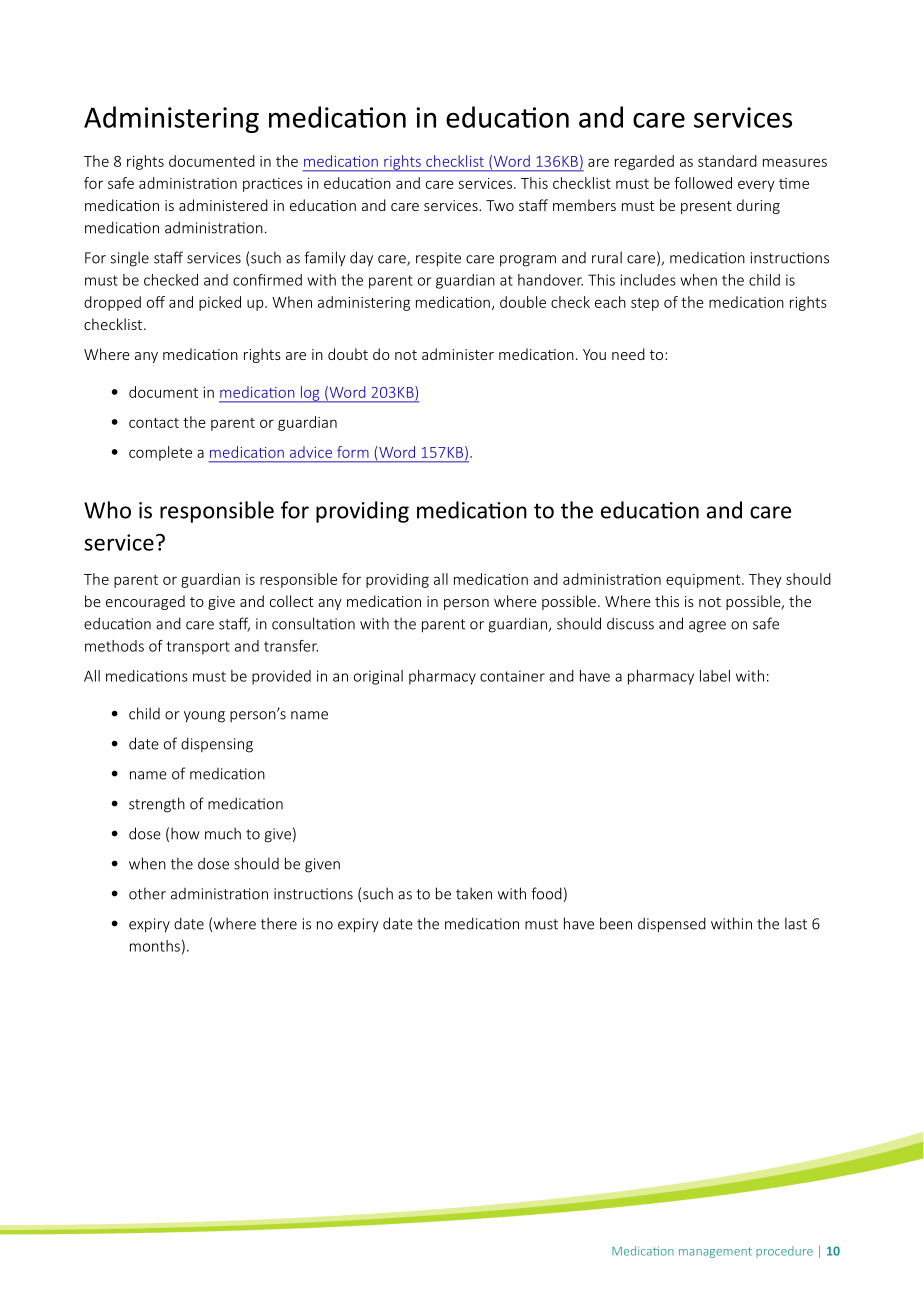 This screenshot has height=1308, width=924. I want to click on months, so click(155, 946).
